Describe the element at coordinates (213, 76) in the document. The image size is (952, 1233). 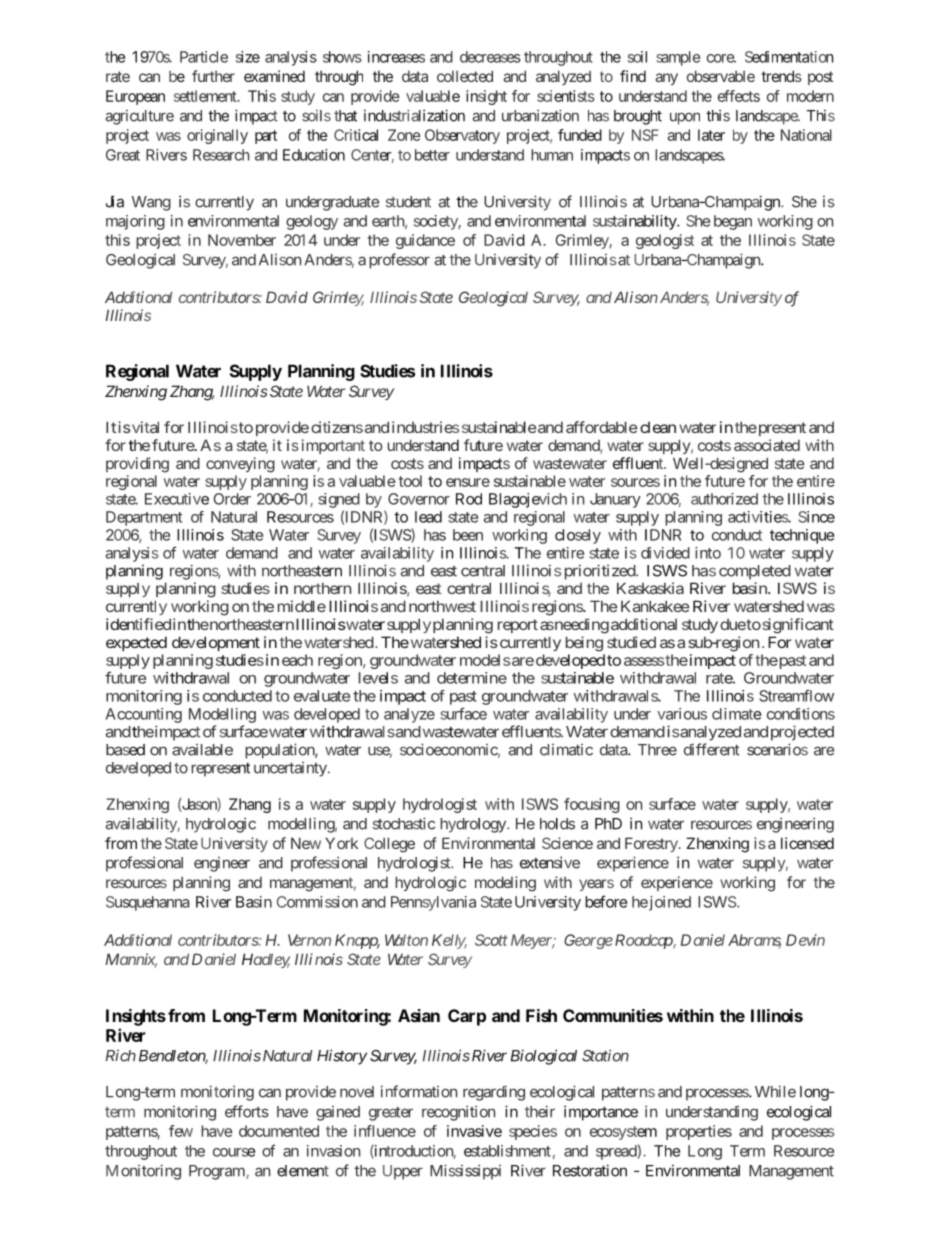
I see `further` at that location.
